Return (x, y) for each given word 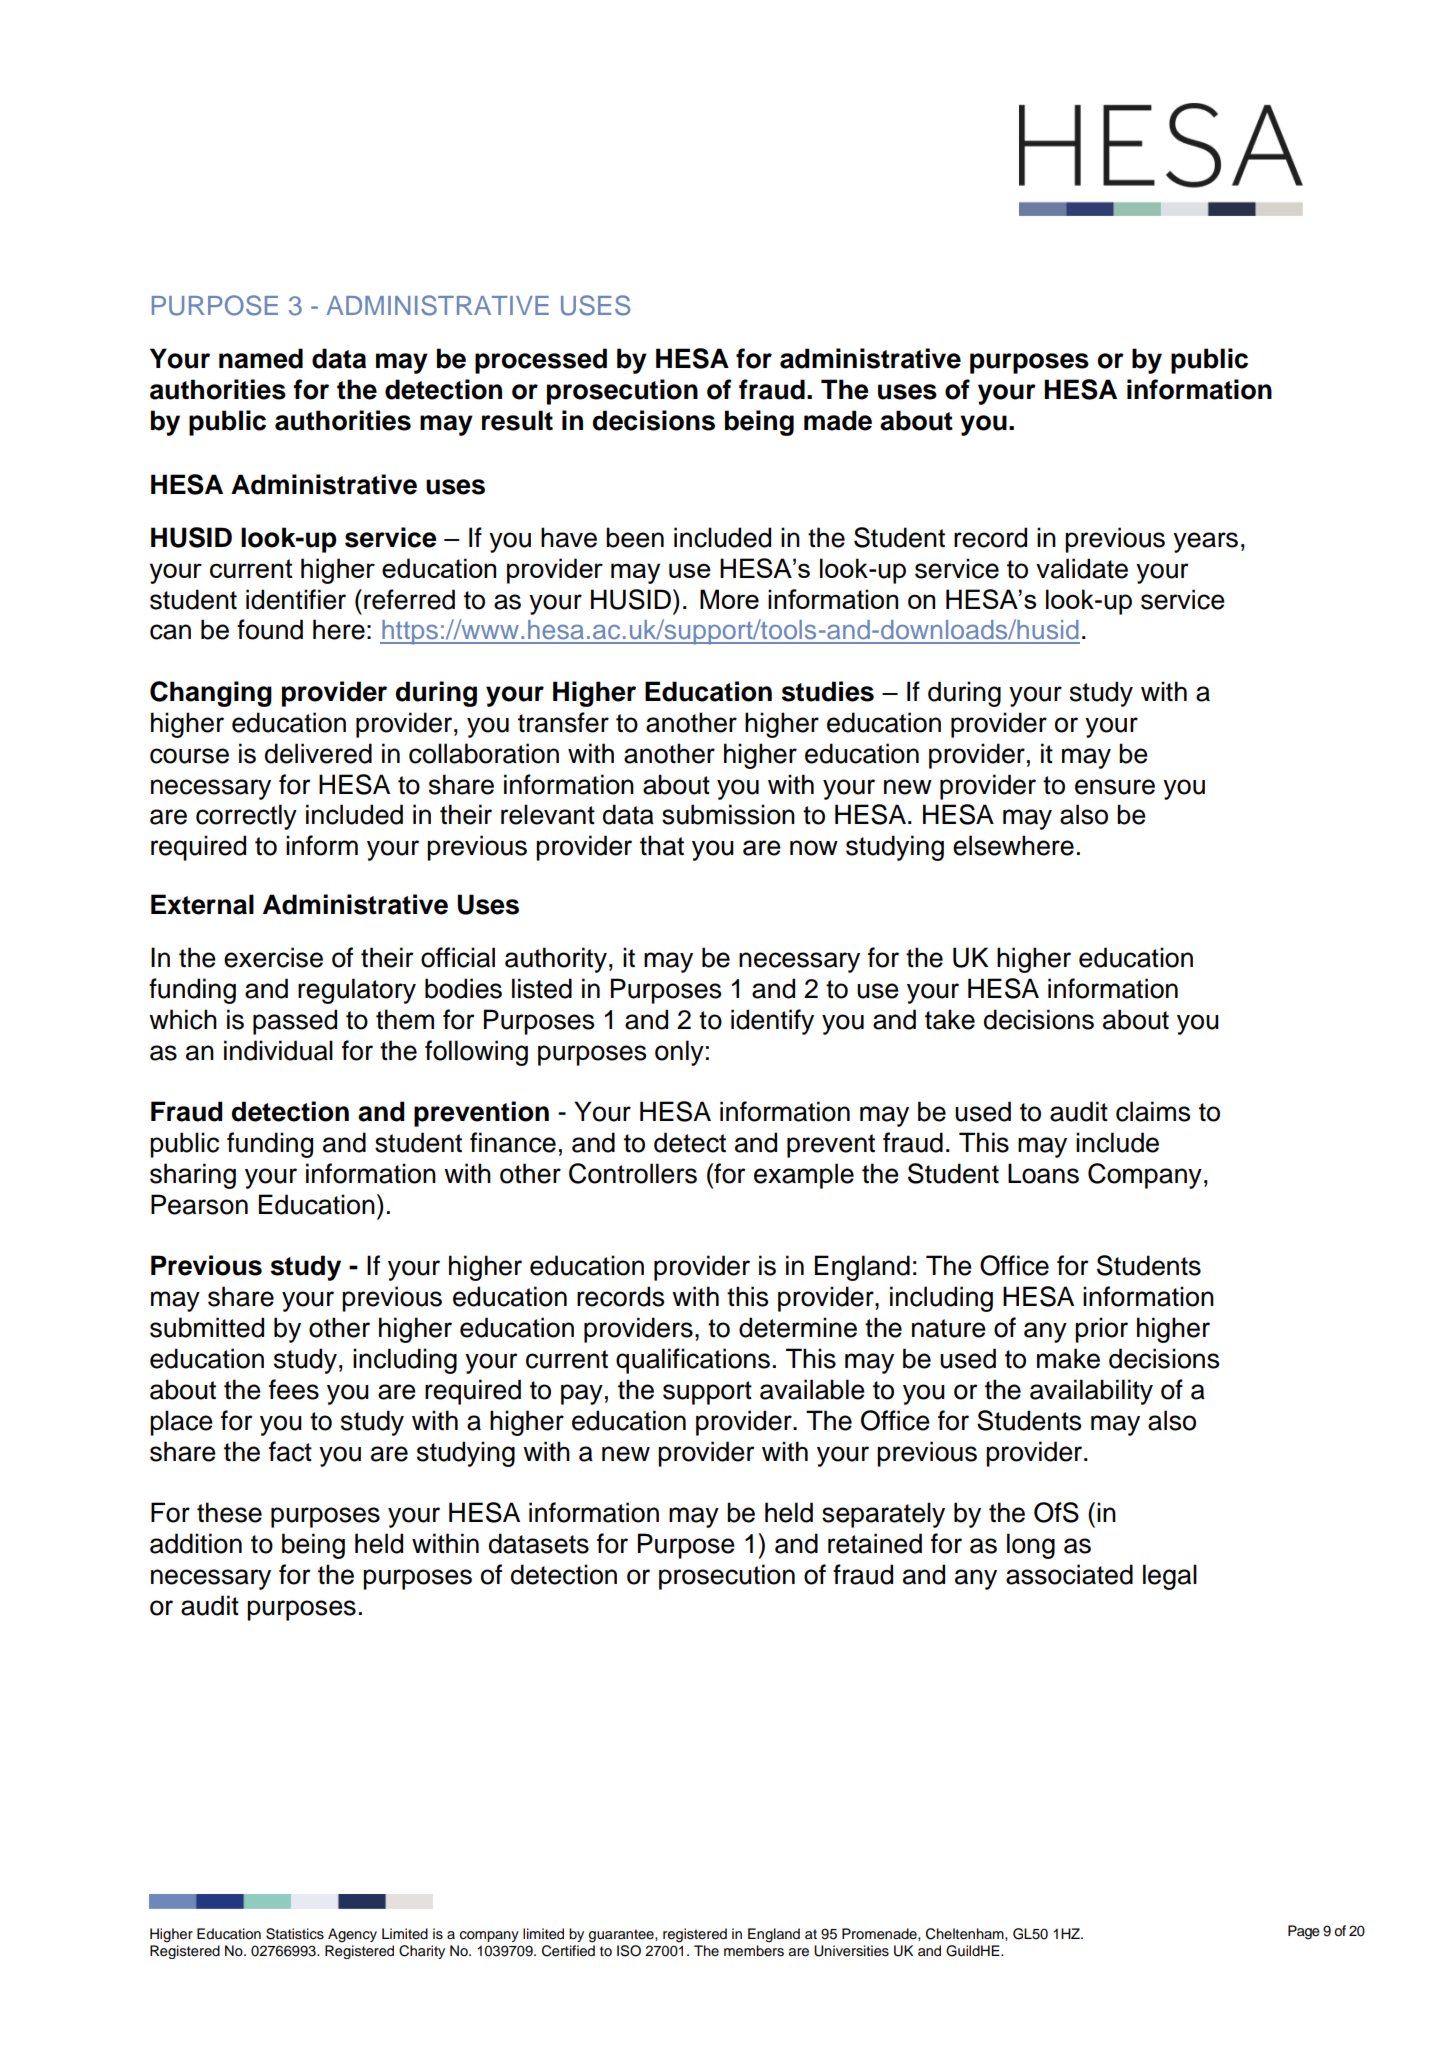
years (1205, 542)
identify (772, 1022)
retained (875, 1543)
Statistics (295, 1934)
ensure (1115, 787)
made (838, 420)
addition (196, 1543)
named (261, 358)
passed (295, 1022)
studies (828, 691)
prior (1101, 1330)
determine (798, 1327)
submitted (207, 1327)
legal (1170, 1577)
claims (1153, 1111)
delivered (318, 753)
